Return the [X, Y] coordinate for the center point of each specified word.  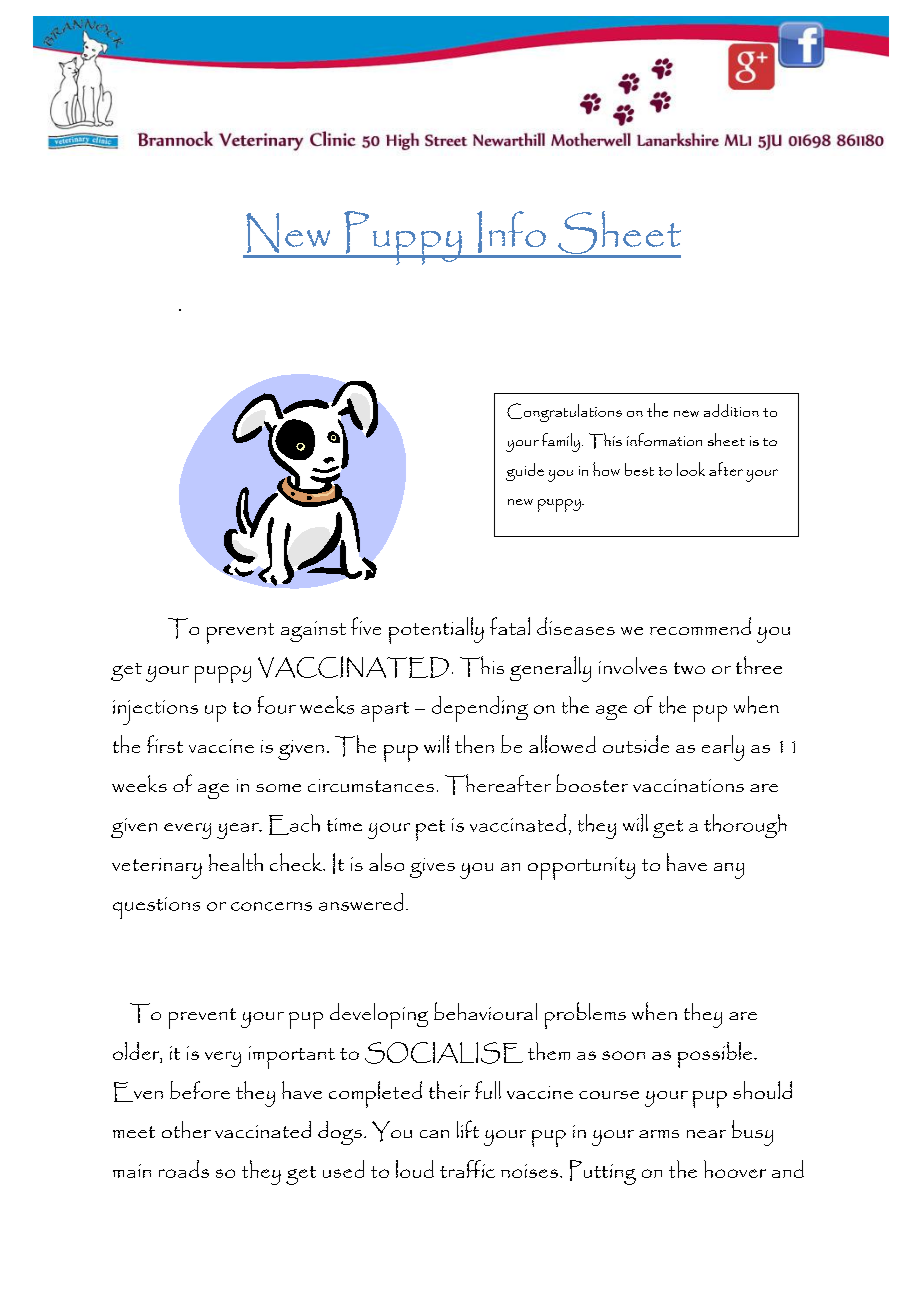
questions [156, 908]
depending [480, 709]
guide [525, 472]
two [689, 668]
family [561, 442]
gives [432, 868]
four [277, 705]
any [729, 871]
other [186, 1129]
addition [731, 410]
